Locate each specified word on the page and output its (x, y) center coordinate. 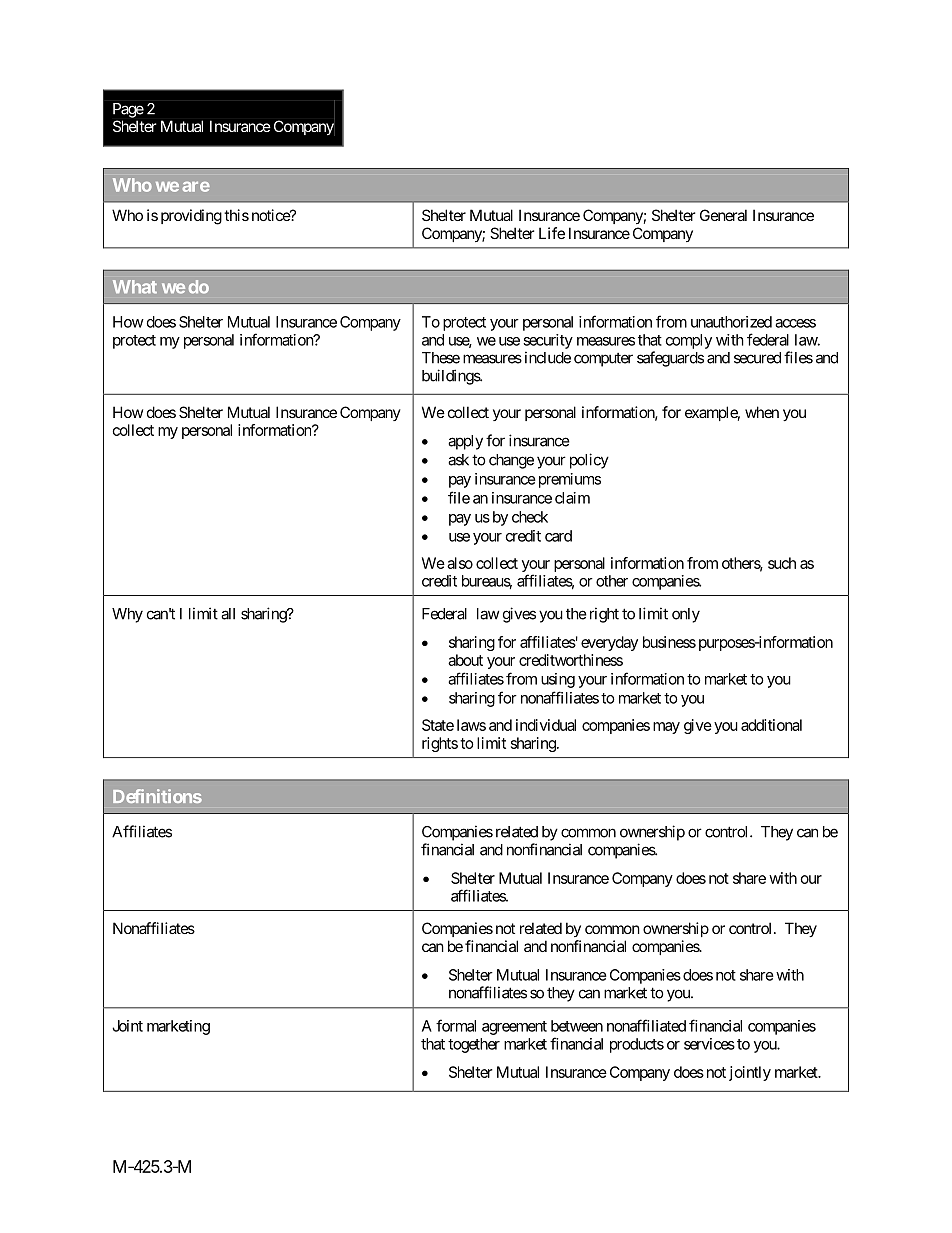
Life (552, 233)
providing (191, 217)
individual (546, 725)
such (782, 563)
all (228, 614)
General (723, 215)
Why (127, 615)
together (474, 1045)
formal (456, 1025)
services (709, 1044)
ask (458, 460)
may (666, 728)
